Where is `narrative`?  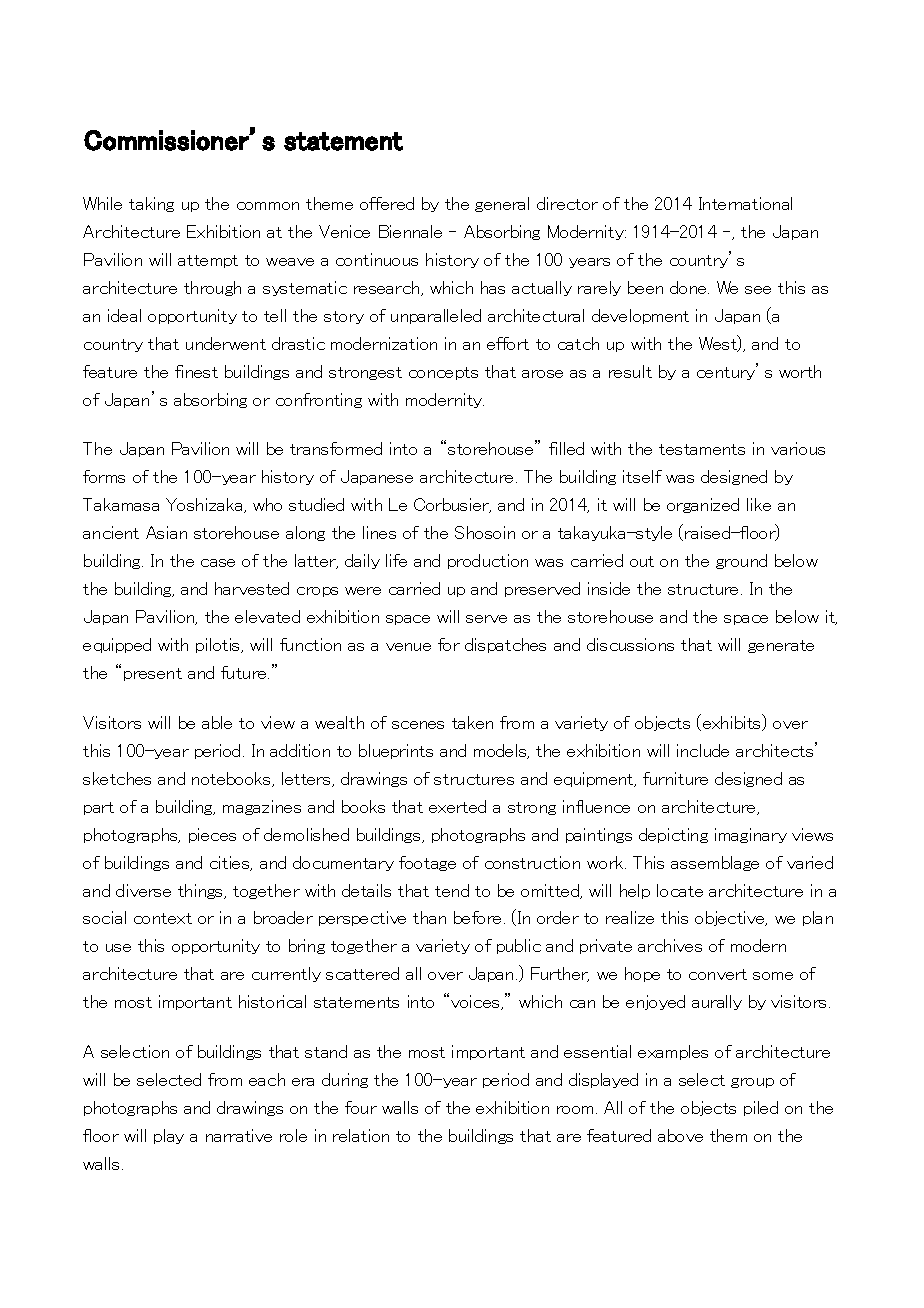
narrative is located at coordinates (239, 1135).
